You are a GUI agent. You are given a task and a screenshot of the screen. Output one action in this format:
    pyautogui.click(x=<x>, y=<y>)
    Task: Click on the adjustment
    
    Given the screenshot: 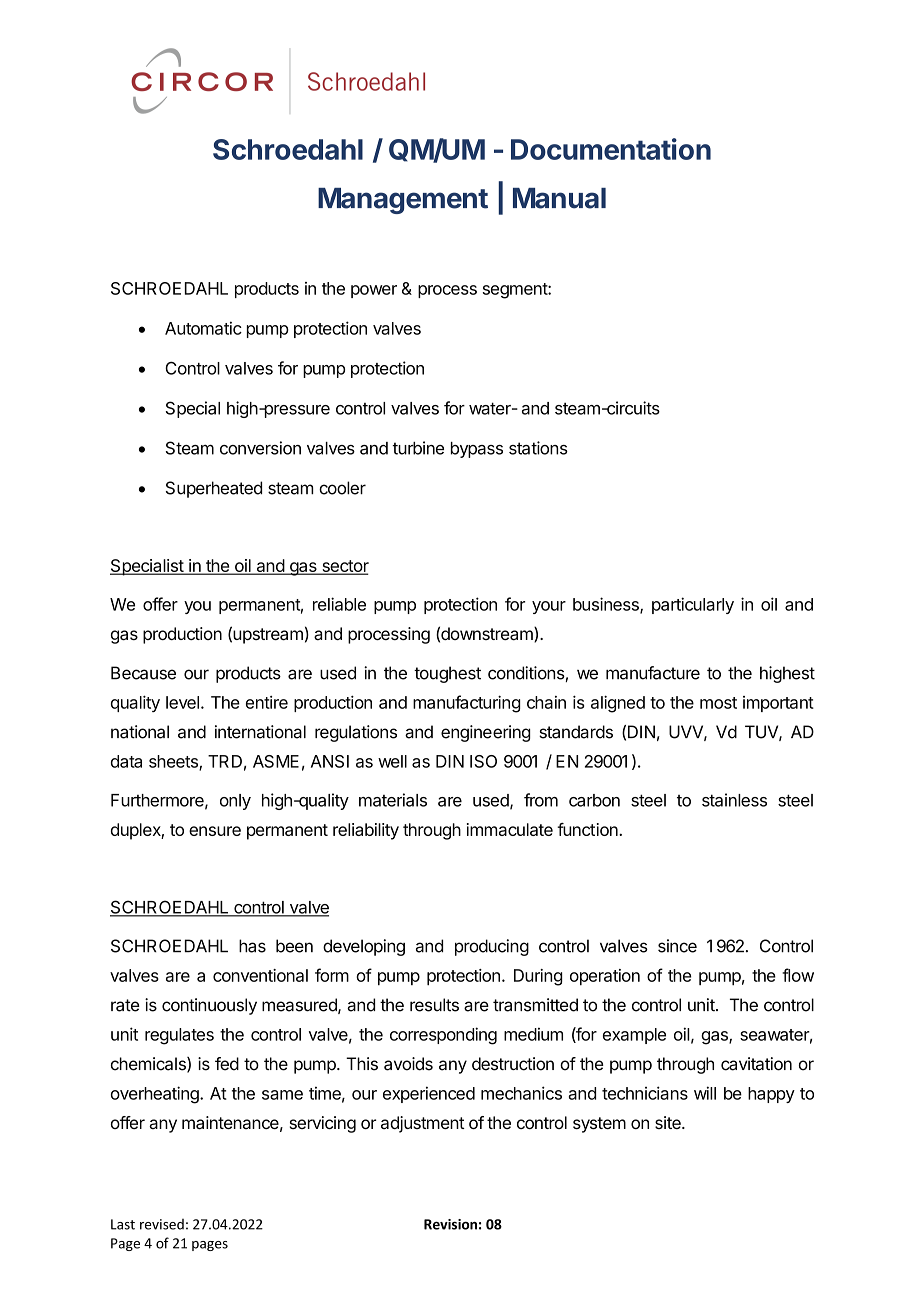 What is the action you would take?
    pyautogui.click(x=423, y=1124)
